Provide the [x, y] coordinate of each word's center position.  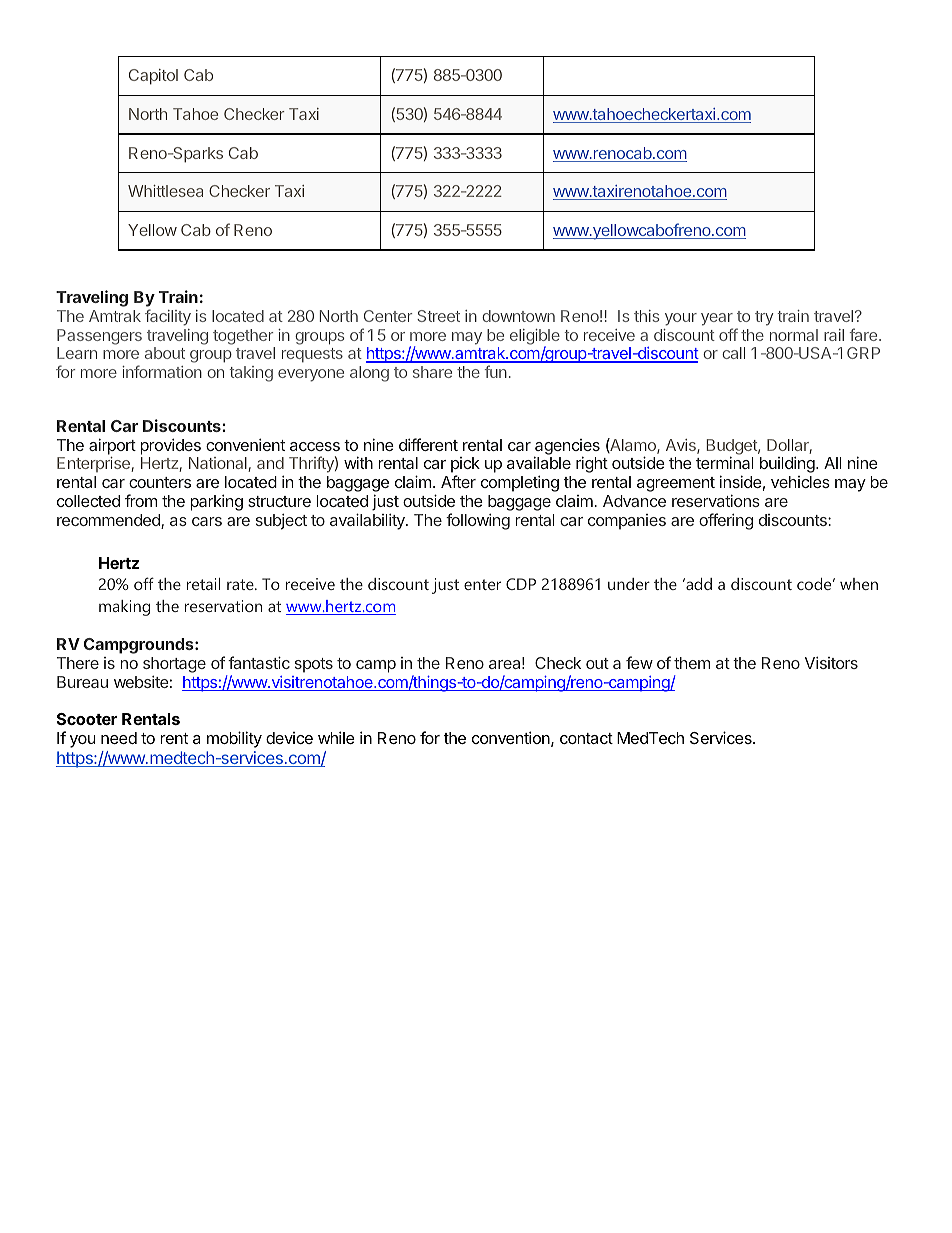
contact [586, 738]
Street [438, 316]
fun [496, 371]
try [764, 318]
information [162, 371]
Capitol [153, 77]
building [788, 464]
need [119, 738]
